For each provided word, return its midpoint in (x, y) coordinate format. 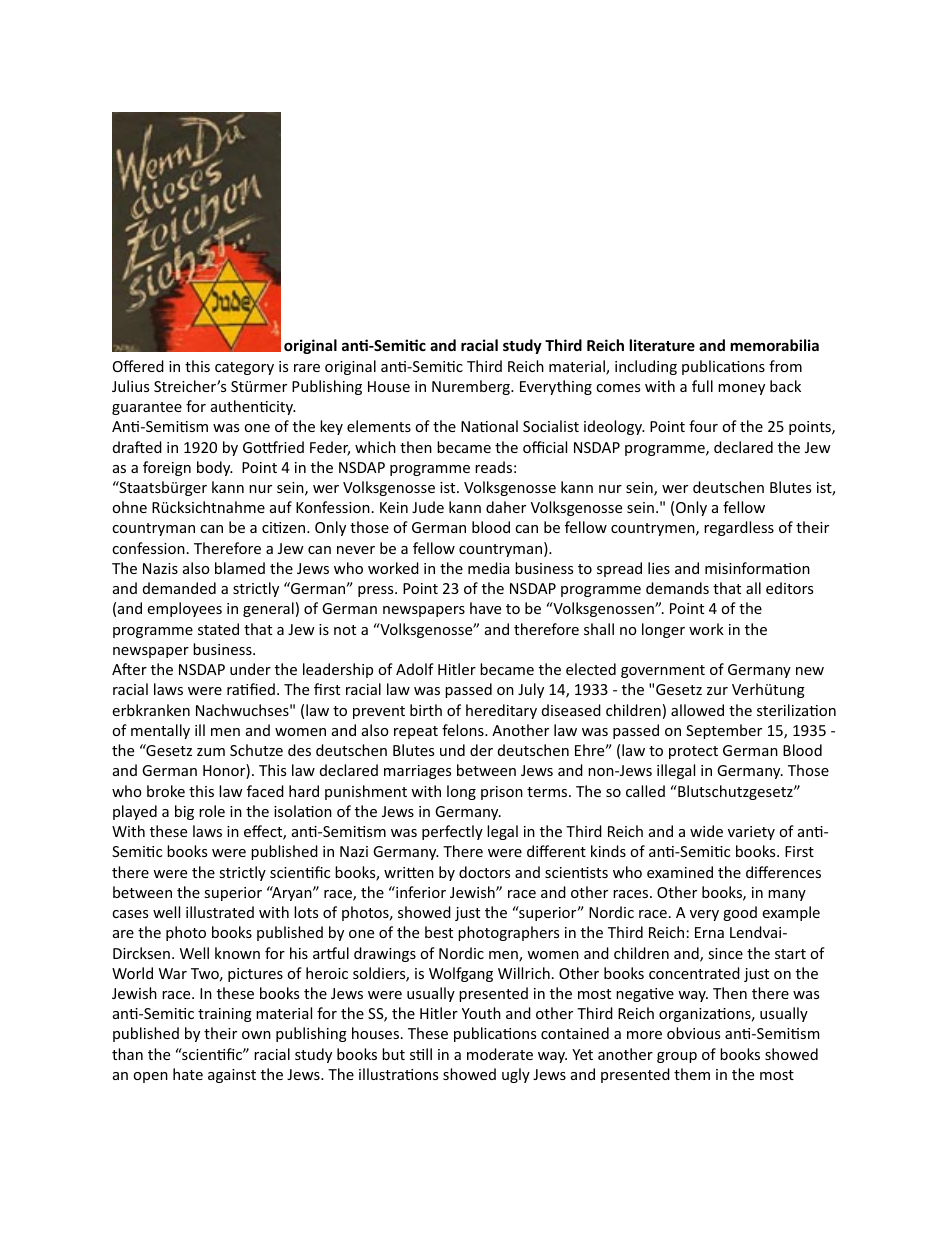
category (244, 368)
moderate (500, 1054)
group (677, 1057)
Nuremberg (472, 387)
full (702, 386)
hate (188, 1074)
